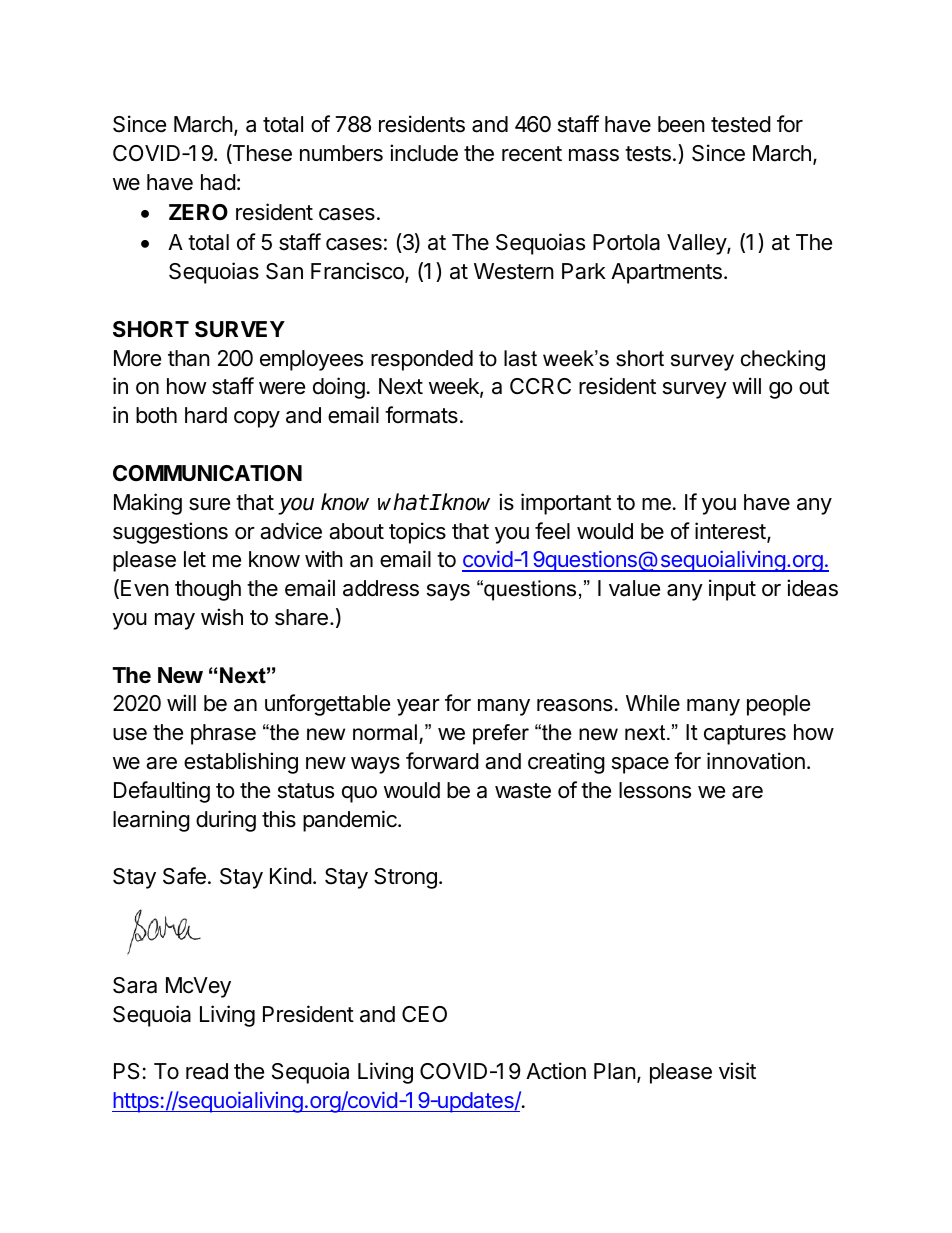 The image size is (952, 1233). What do you see at coordinates (207, 1071) in the screenshot?
I see `read` at bounding box center [207, 1071].
